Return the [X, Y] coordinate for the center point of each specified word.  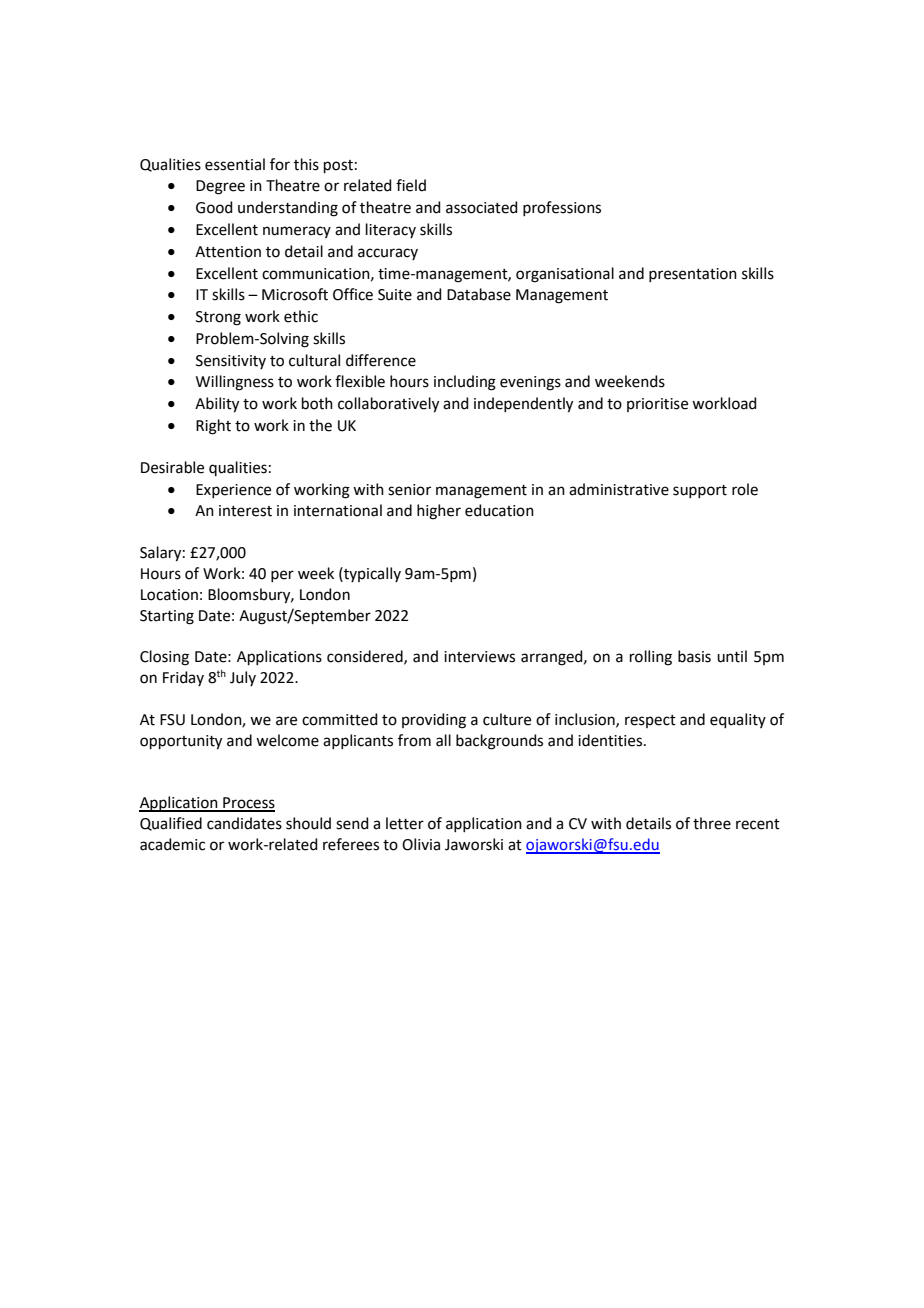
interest [245, 511]
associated [482, 207]
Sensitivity [231, 362]
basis [694, 656]
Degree [220, 187]
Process [248, 804]
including [465, 383]
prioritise [657, 405]
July [243, 678]
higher [439, 512]
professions [562, 208]
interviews [479, 657]
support [700, 491]
